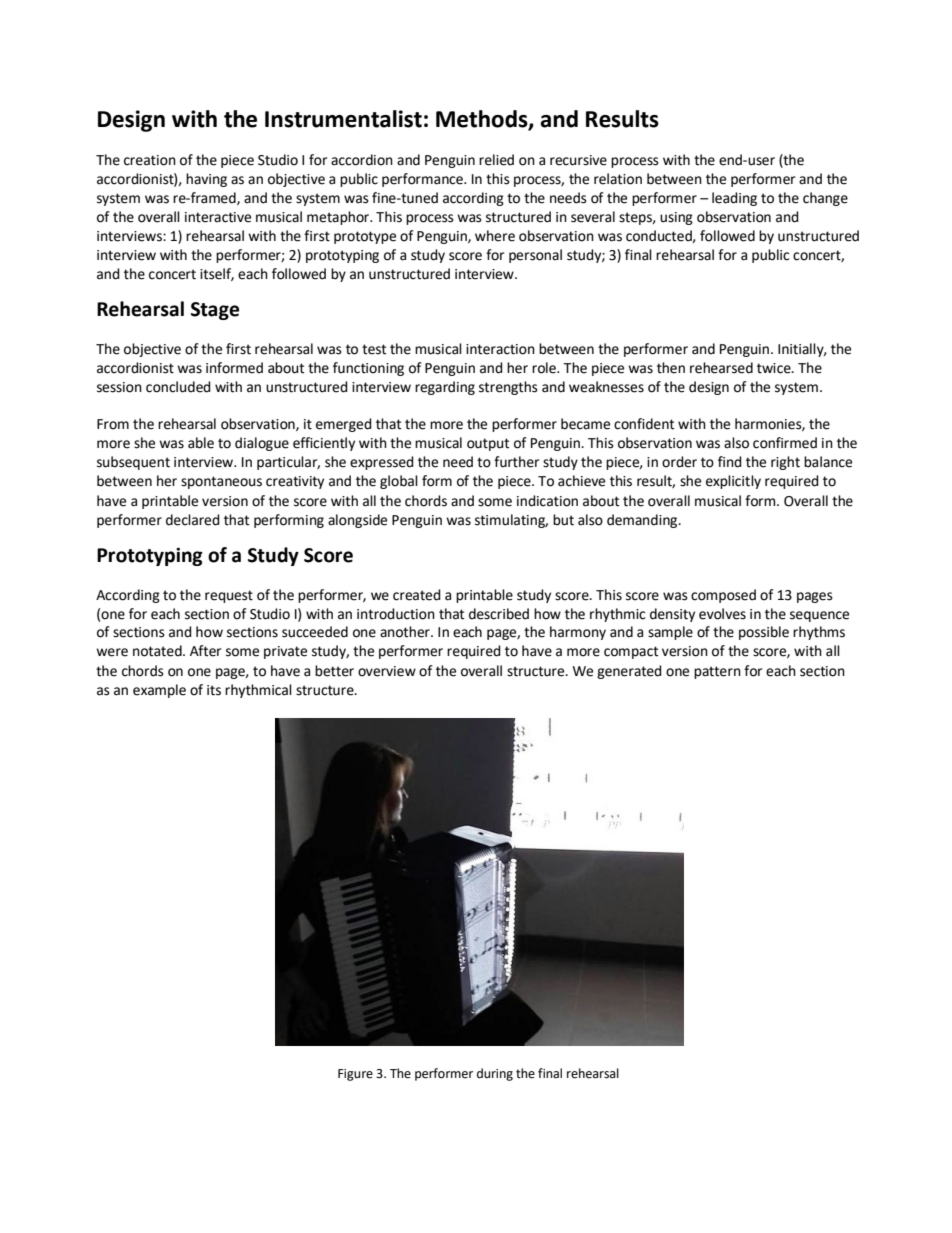 The width and height of the page is (952, 1233). Describe the element at coordinates (355, 1075) in the page. I see `Figure` at that location.
